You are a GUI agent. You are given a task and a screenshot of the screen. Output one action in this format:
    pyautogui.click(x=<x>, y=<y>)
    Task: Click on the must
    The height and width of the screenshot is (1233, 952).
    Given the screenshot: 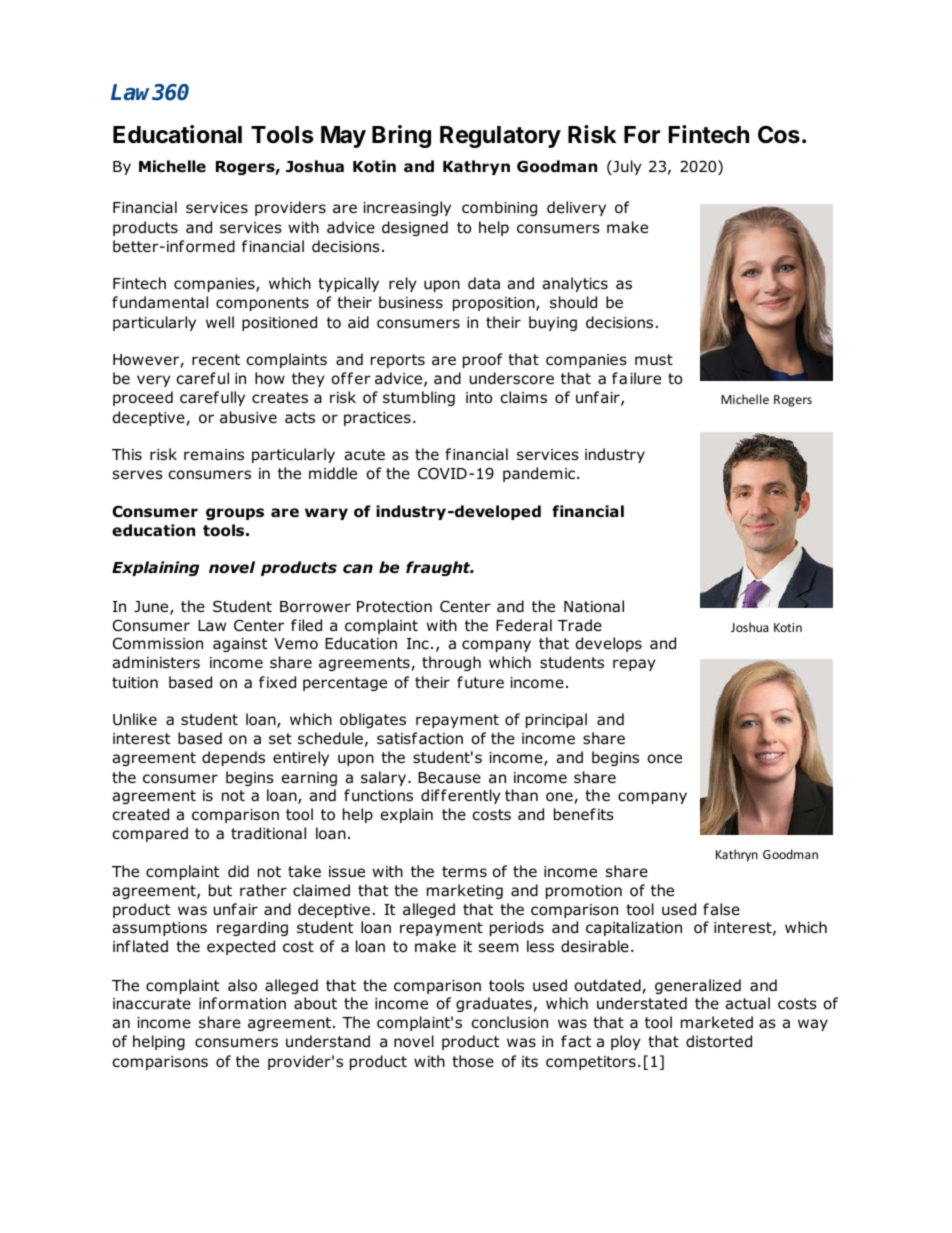 What is the action you would take?
    pyautogui.click(x=654, y=360)
